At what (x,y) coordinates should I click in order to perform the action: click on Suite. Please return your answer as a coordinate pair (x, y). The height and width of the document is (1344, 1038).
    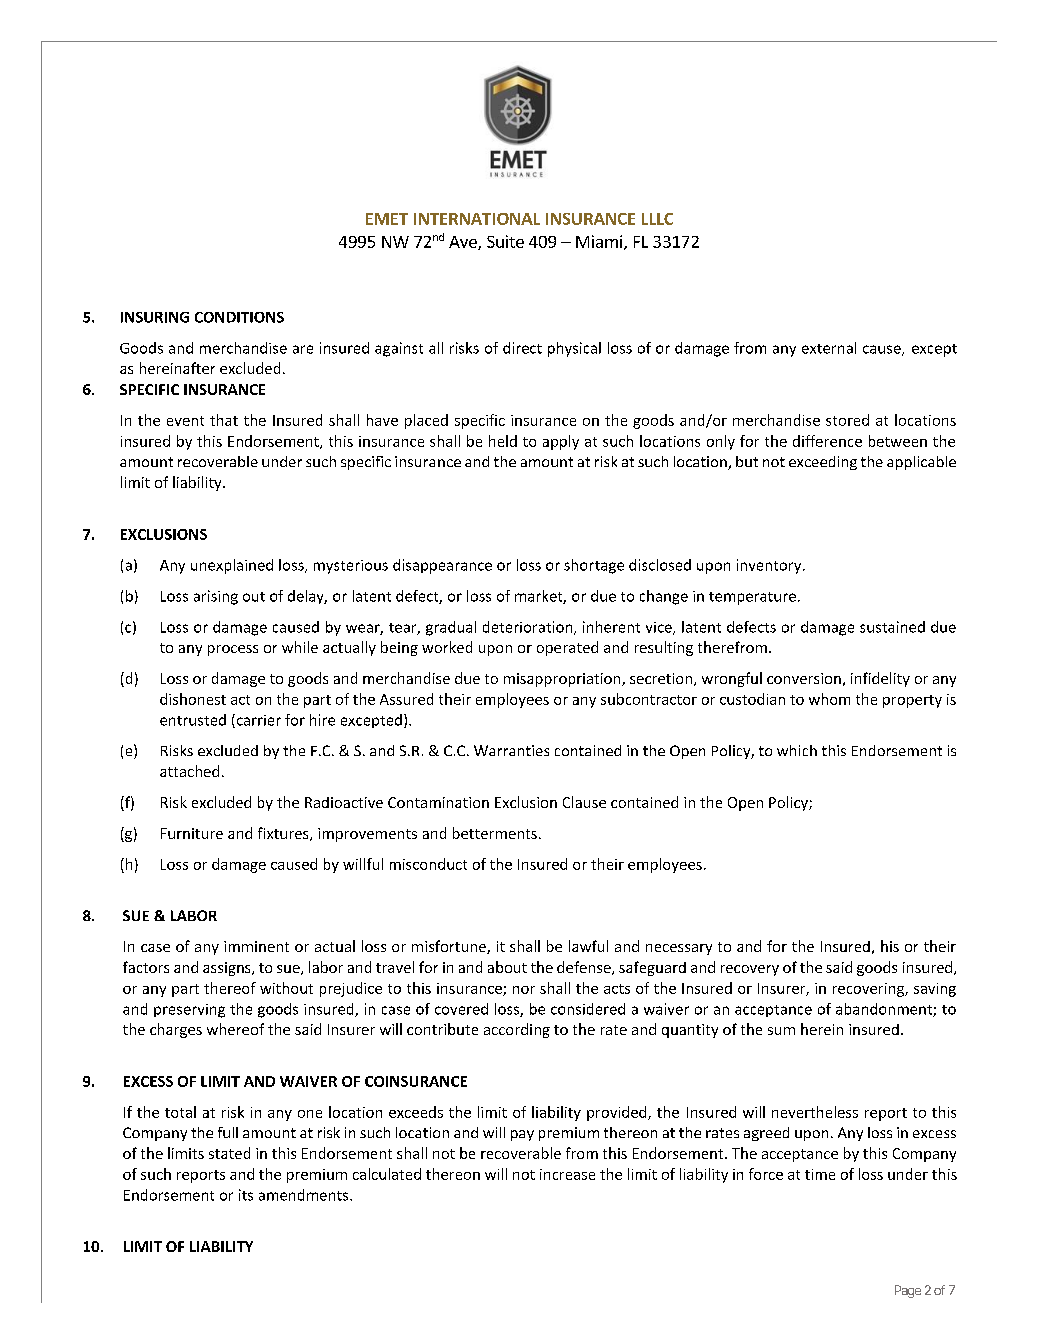
    Looking at the image, I should click on (505, 241).
